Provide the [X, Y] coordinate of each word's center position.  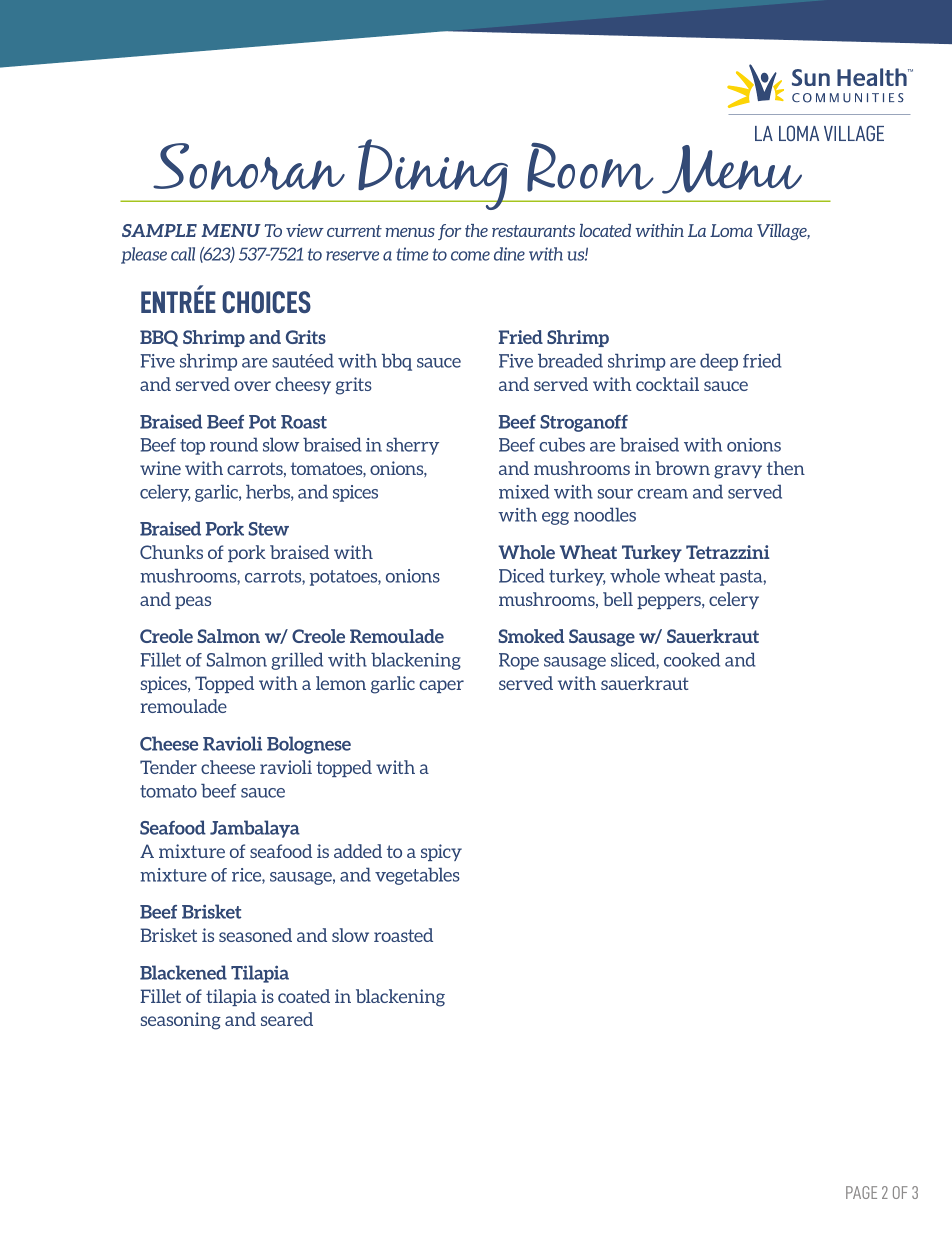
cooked [692, 659]
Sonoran [249, 166]
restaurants [533, 231]
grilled [297, 661]
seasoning [181, 1021]
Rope [519, 661]
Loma [731, 230]
